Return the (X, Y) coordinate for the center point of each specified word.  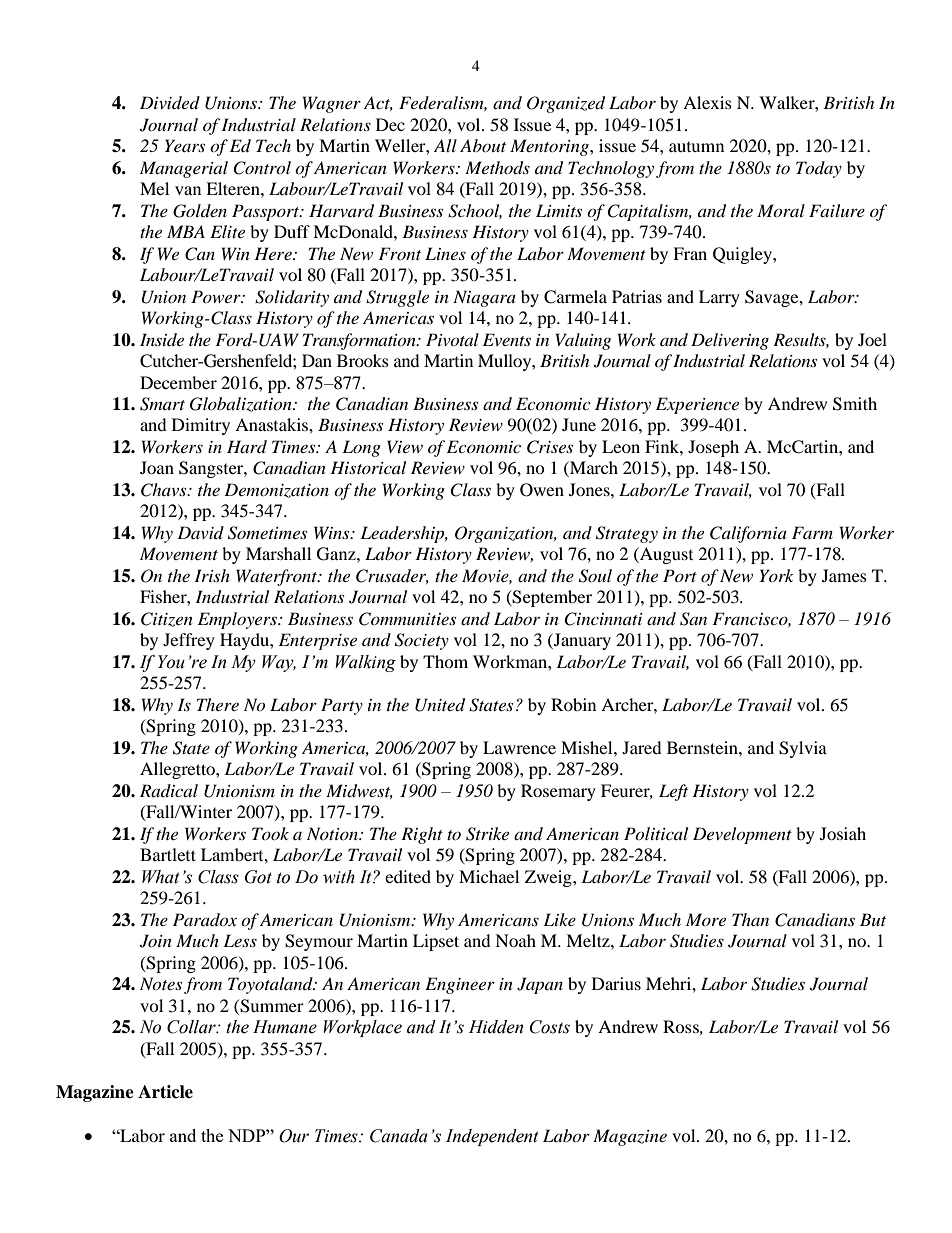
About (483, 145)
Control (262, 168)
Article (165, 1092)
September (551, 598)
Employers (238, 620)
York (776, 575)
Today (819, 169)
